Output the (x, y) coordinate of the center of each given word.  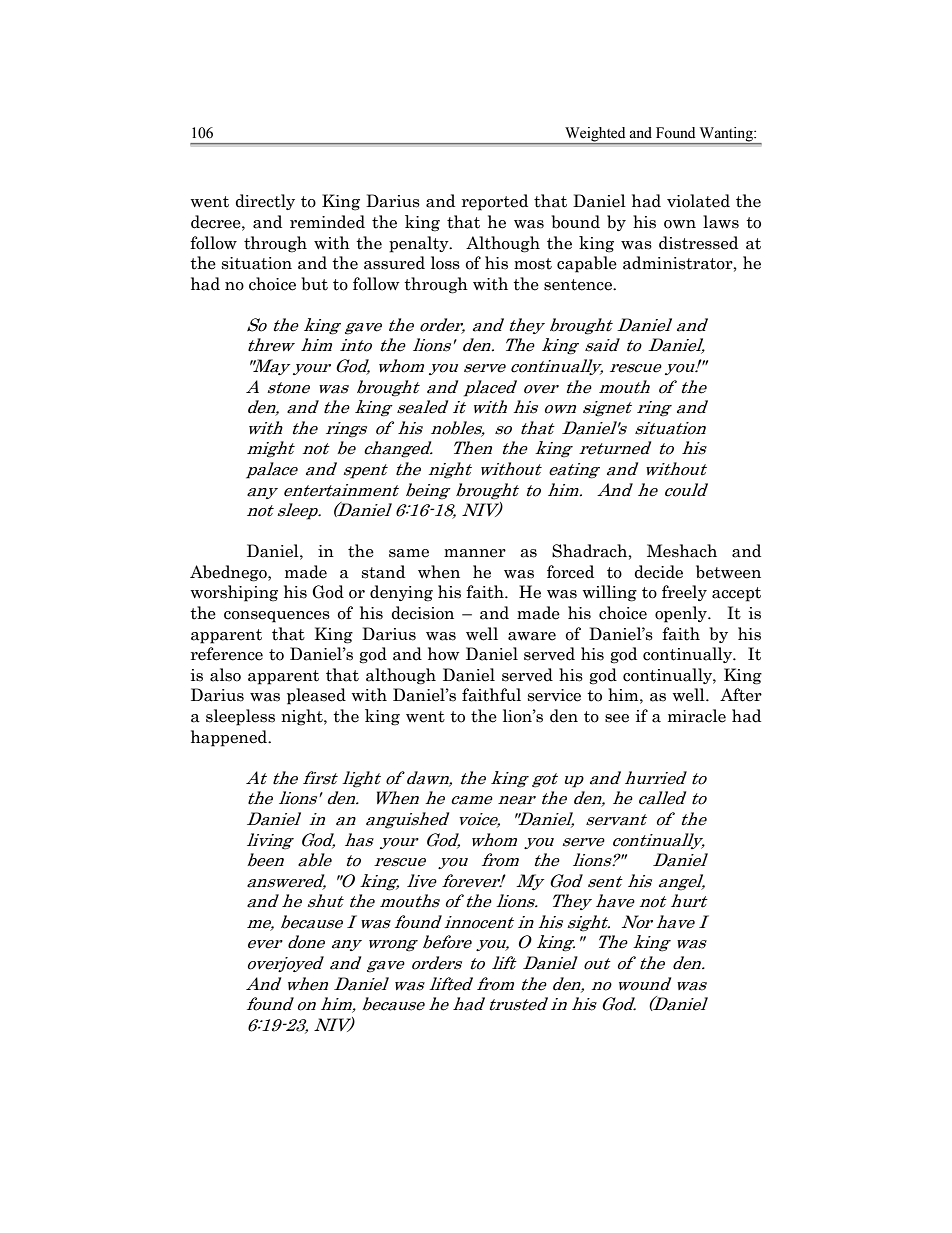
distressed (698, 243)
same (409, 553)
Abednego (229, 573)
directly (265, 202)
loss (445, 263)
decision (422, 613)
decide (658, 572)
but (315, 284)
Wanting (727, 134)
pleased (316, 696)
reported (495, 202)
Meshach (682, 551)
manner (475, 553)
